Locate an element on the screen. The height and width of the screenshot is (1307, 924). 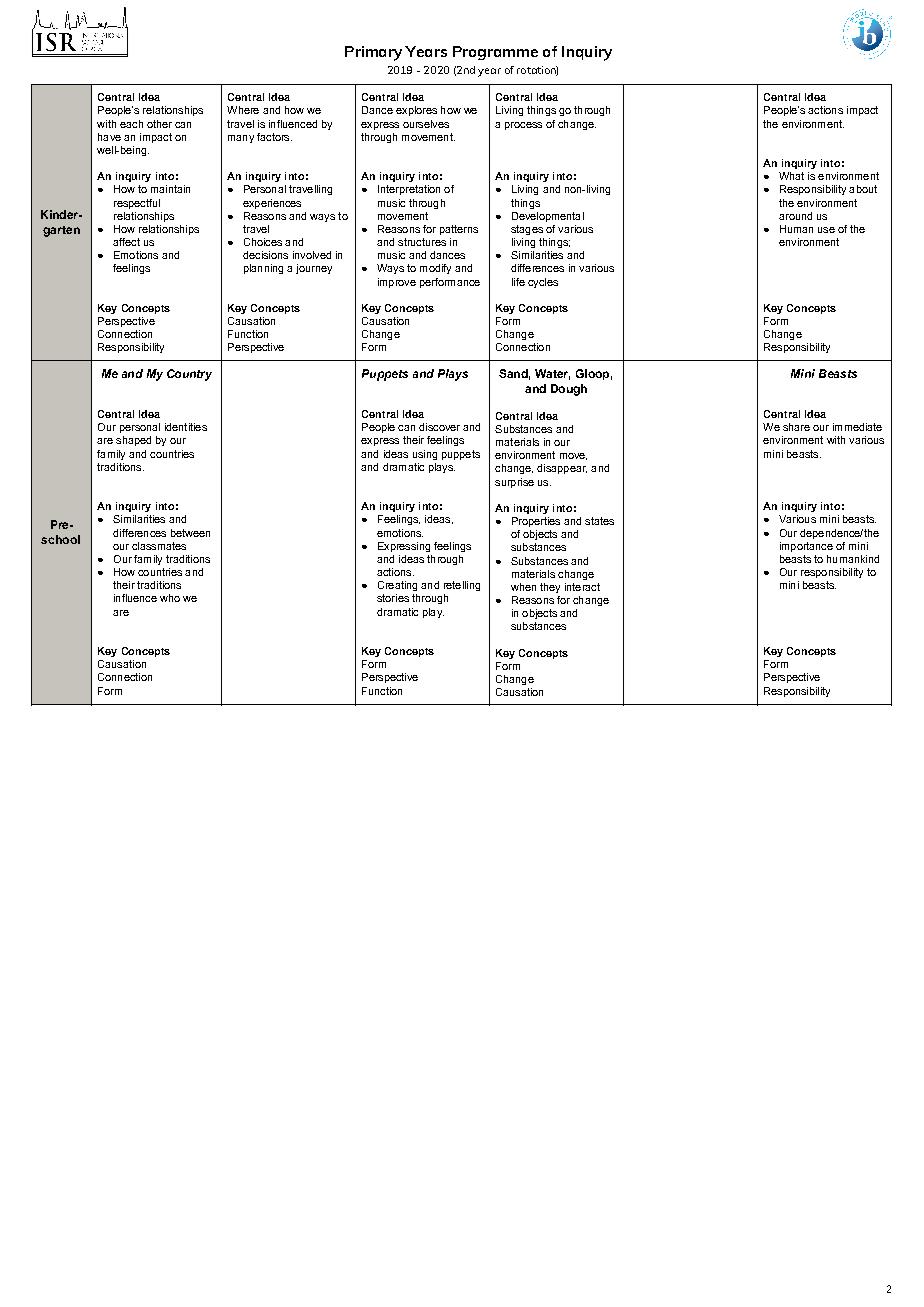
Where is located at coordinates (243, 110).
